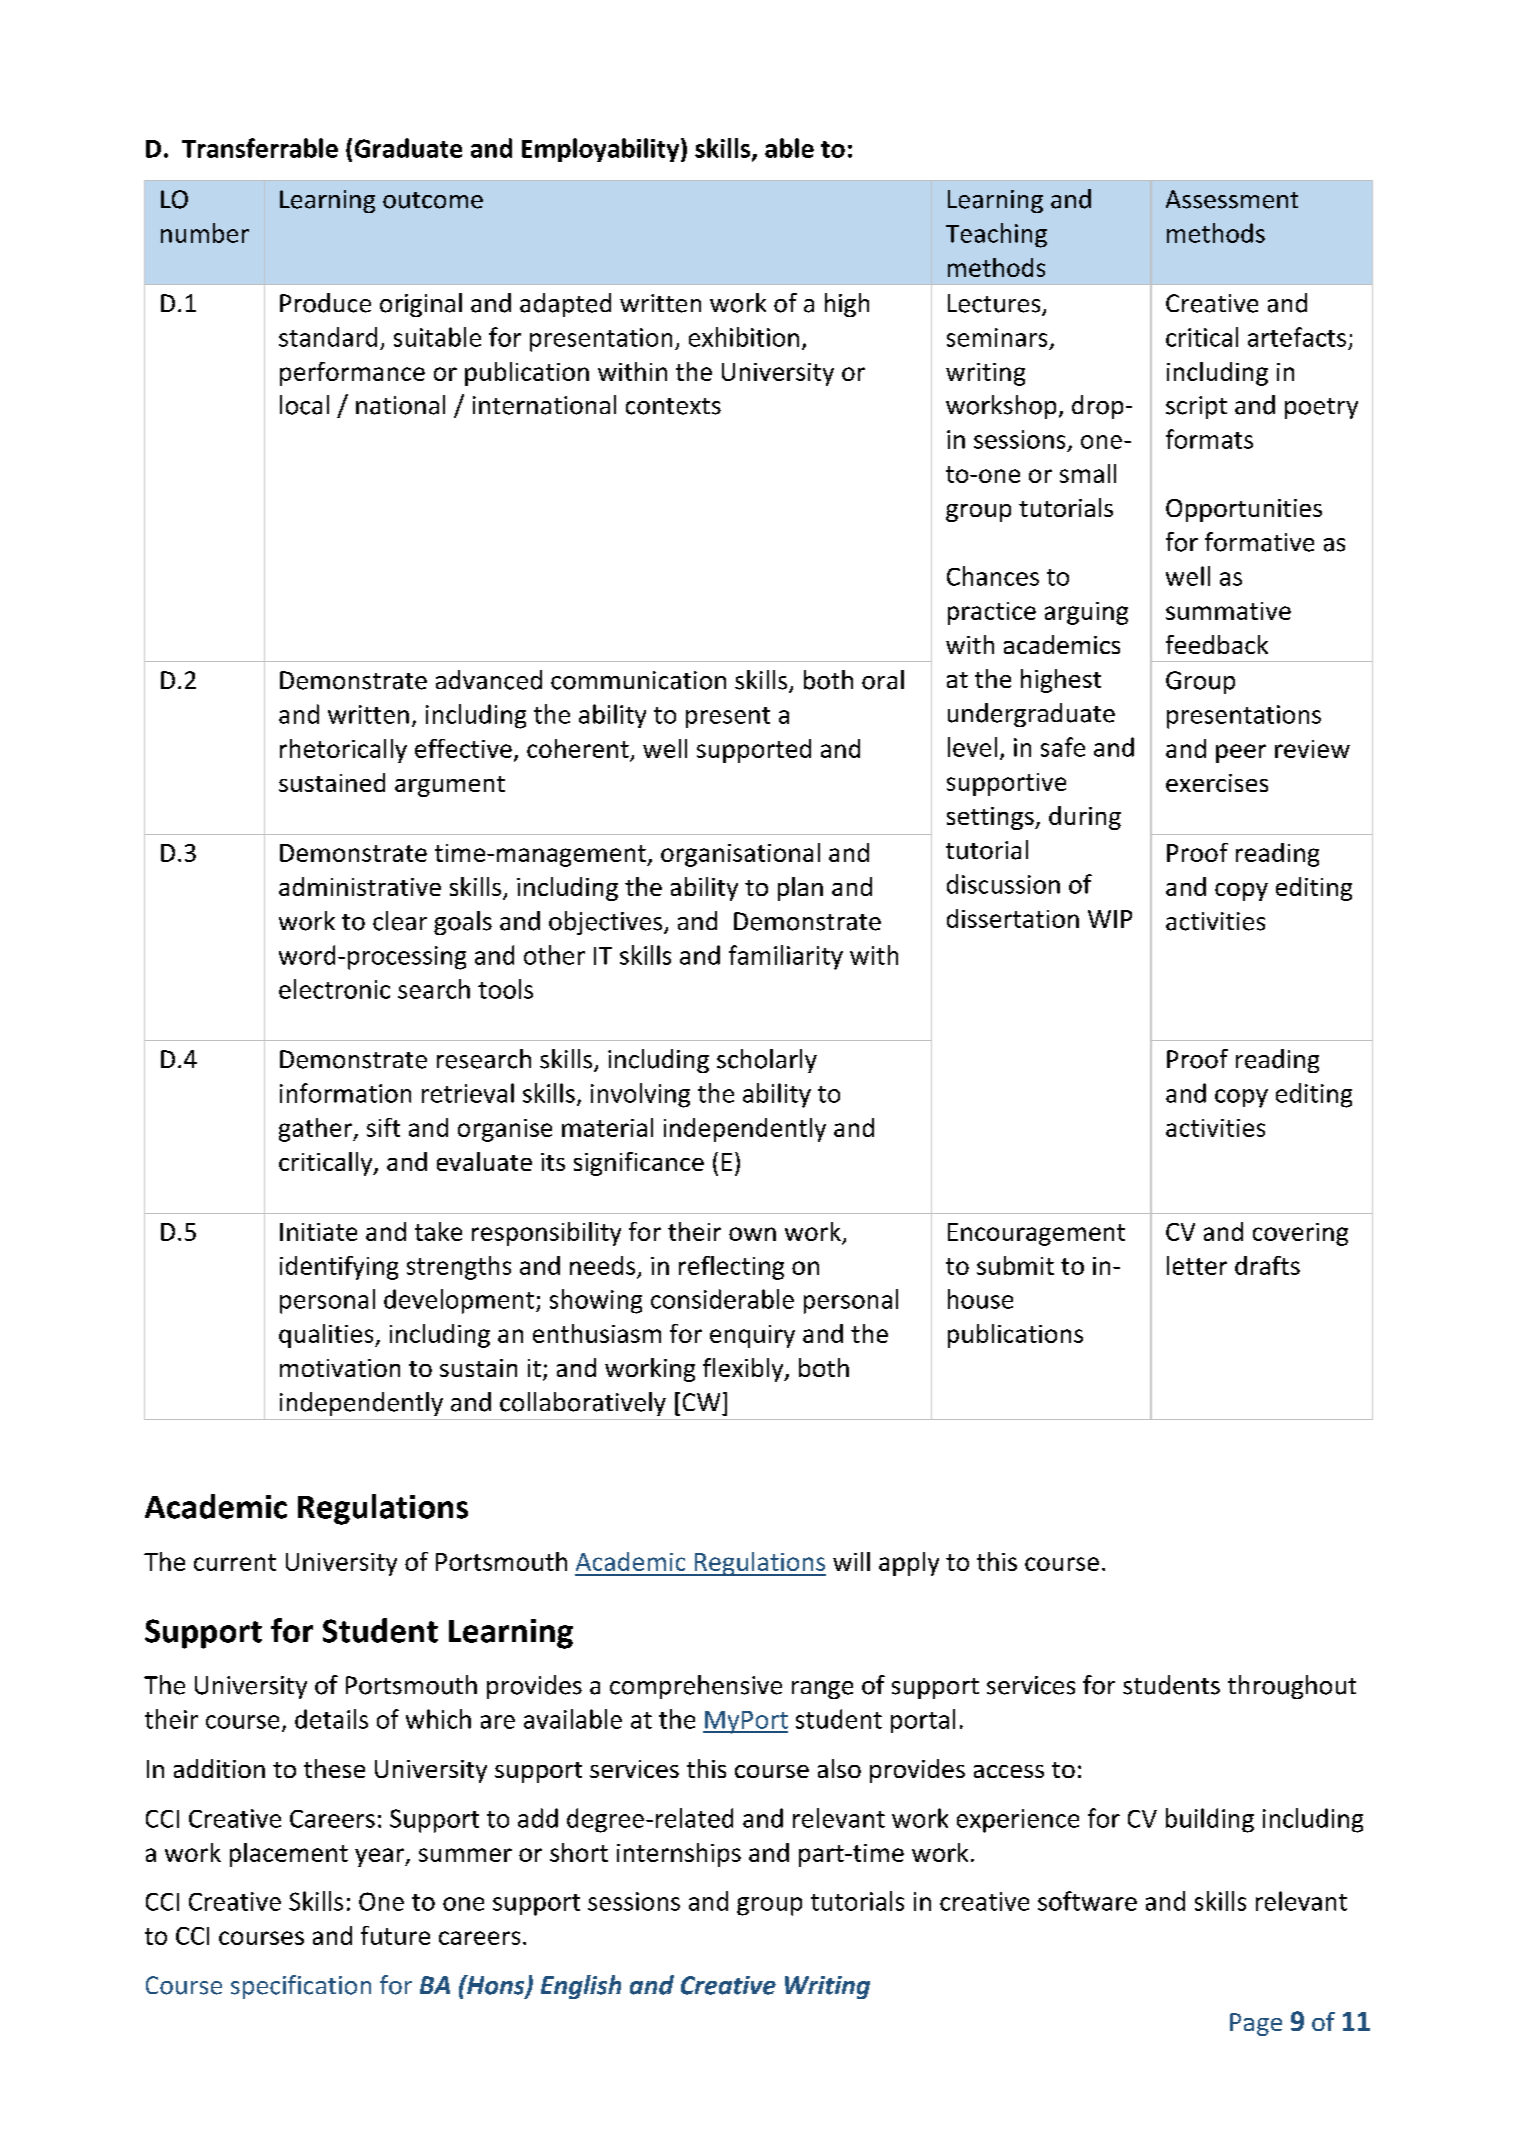 The height and width of the image is (2144, 1516). What do you see at coordinates (301, 1987) in the image?
I see `specification` at bounding box center [301, 1987].
